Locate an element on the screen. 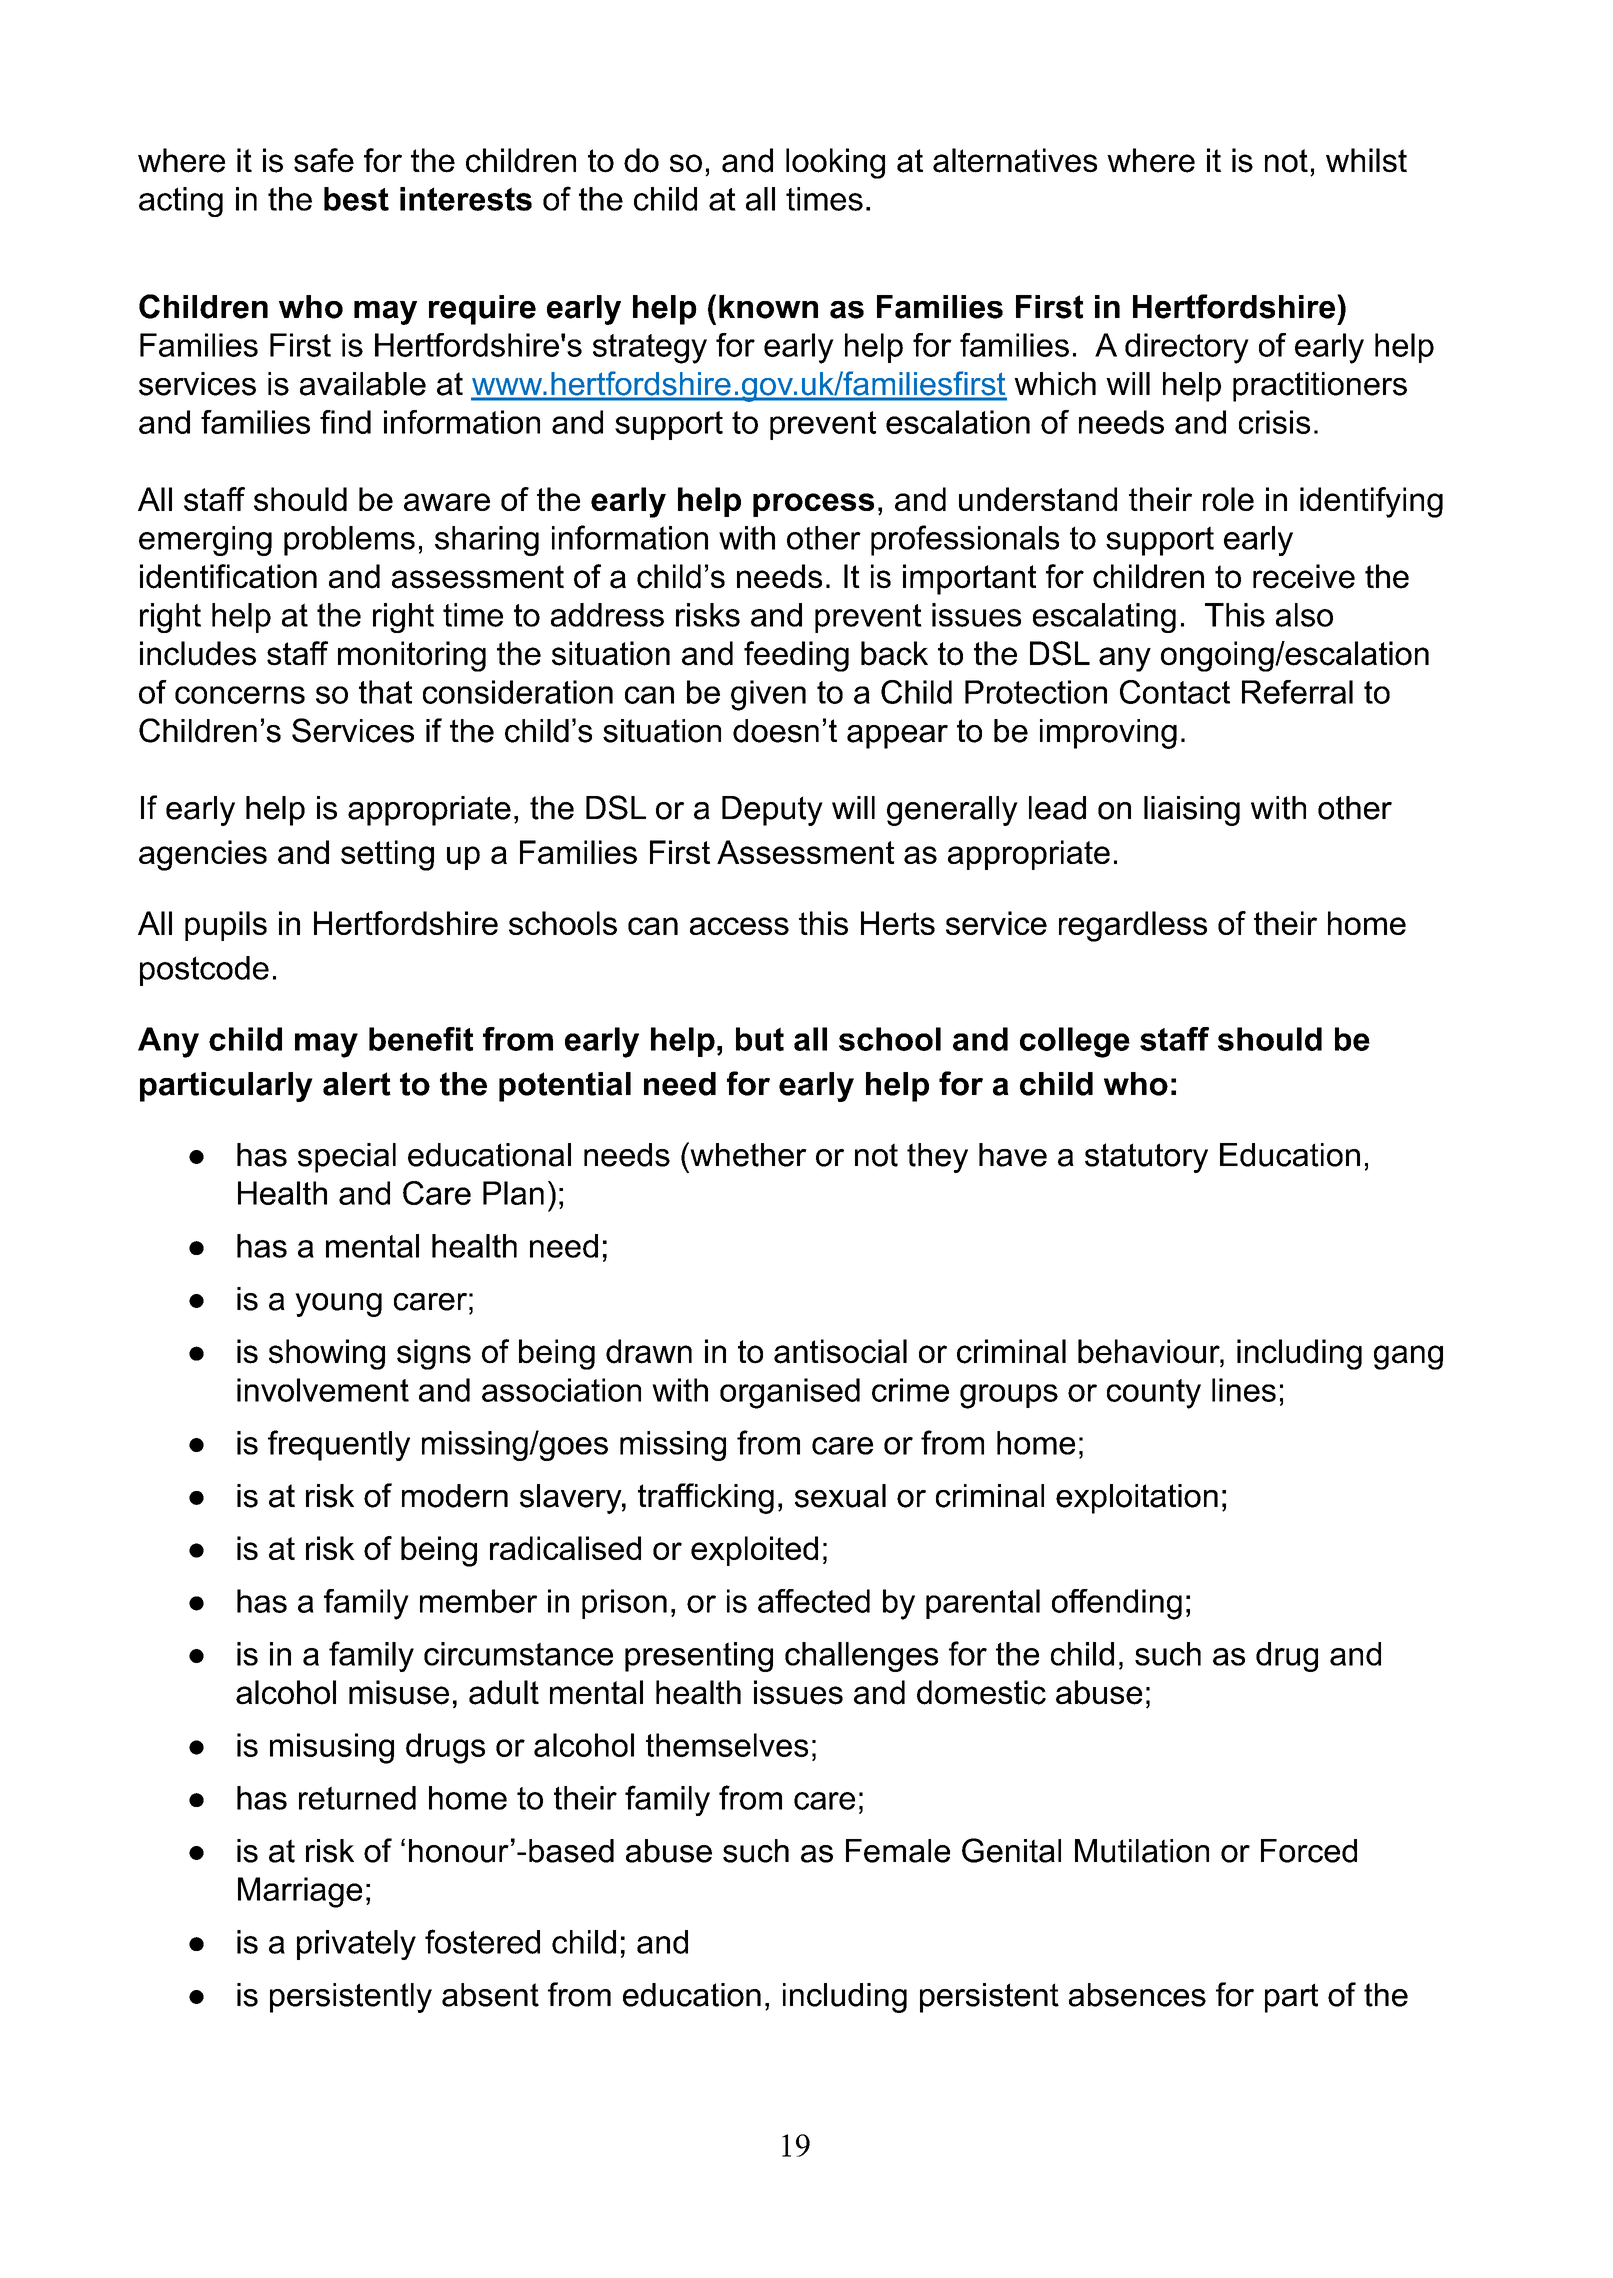 The width and height of the screenshot is (1613, 2278). best is located at coordinates (356, 199).
